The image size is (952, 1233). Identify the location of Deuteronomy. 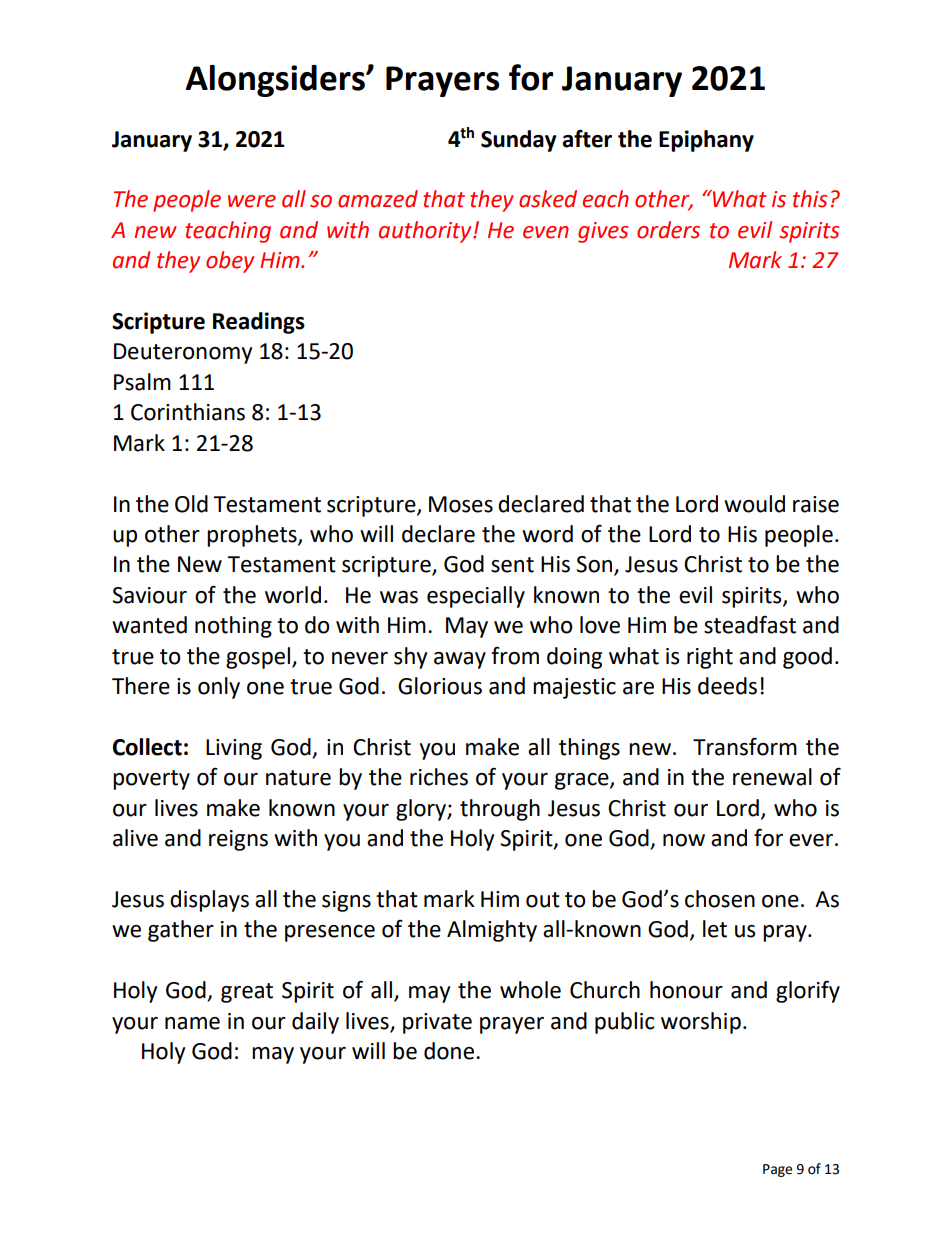
(183, 353).
